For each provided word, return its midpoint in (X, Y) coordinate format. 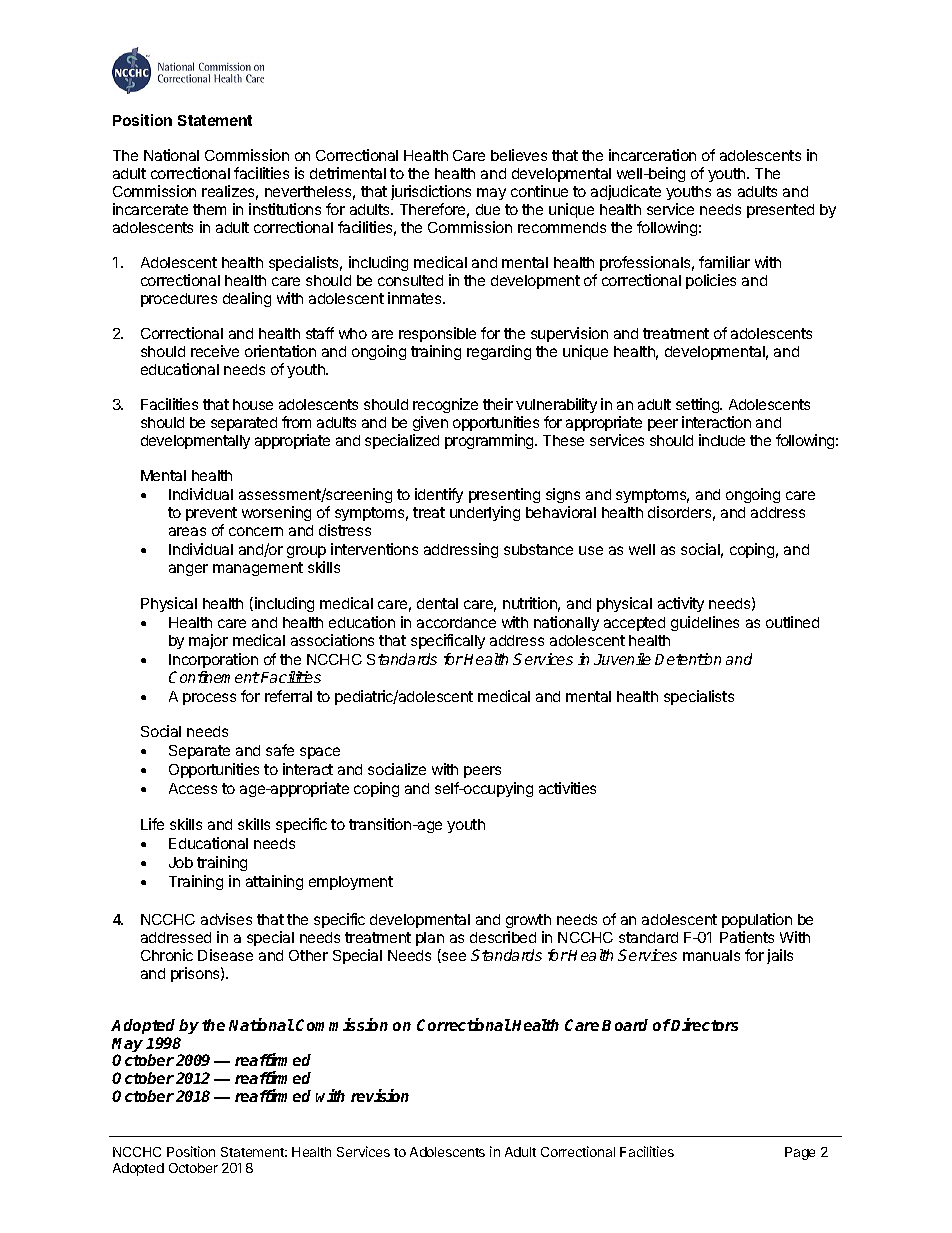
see (453, 957)
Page (800, 1153)
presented (780, 211)
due (488, 209)
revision (380, 1095)
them (209, 209)
